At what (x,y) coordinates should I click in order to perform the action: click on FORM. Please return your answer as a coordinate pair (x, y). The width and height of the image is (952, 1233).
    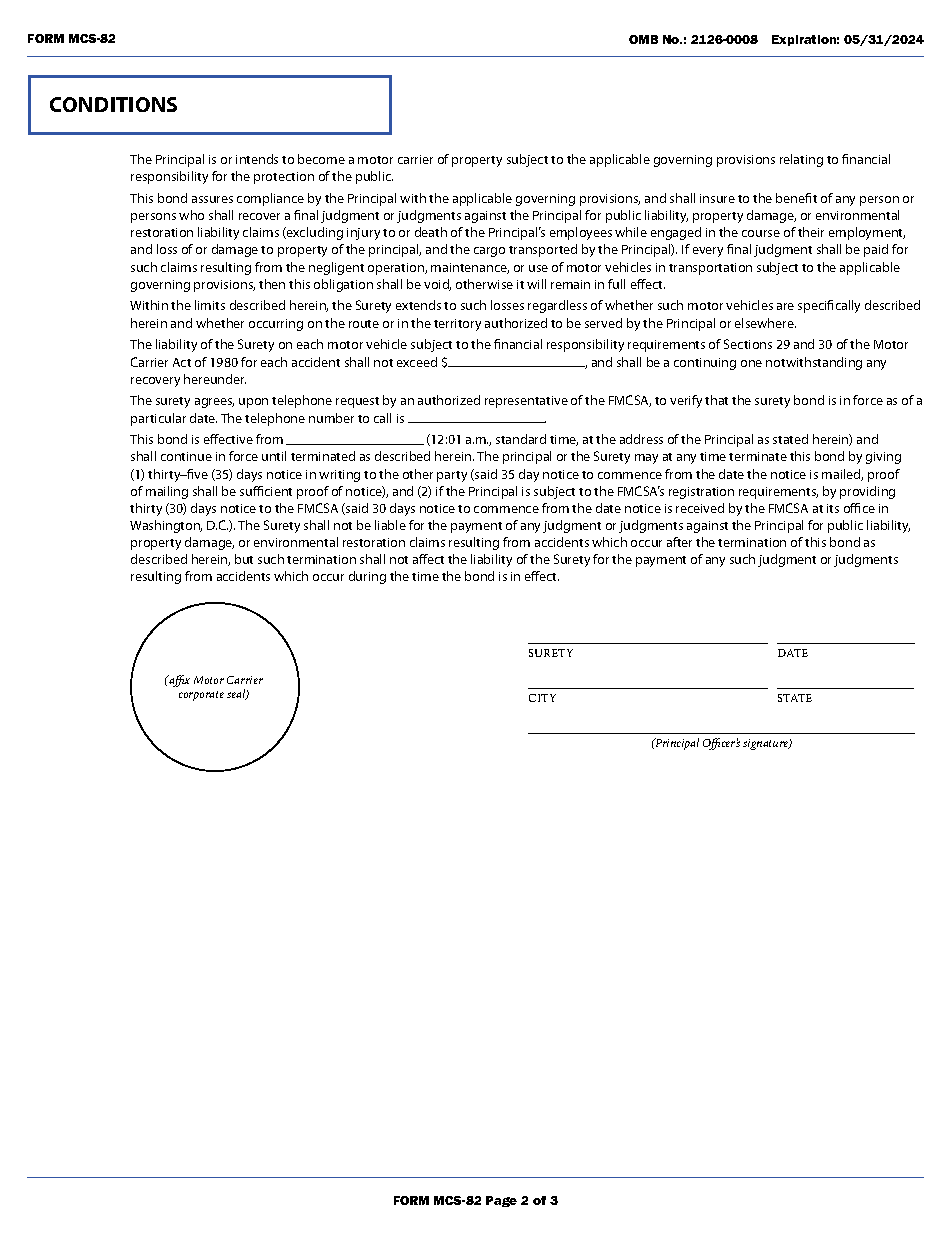
    Looking at the image, I should click on (411, 1200).
